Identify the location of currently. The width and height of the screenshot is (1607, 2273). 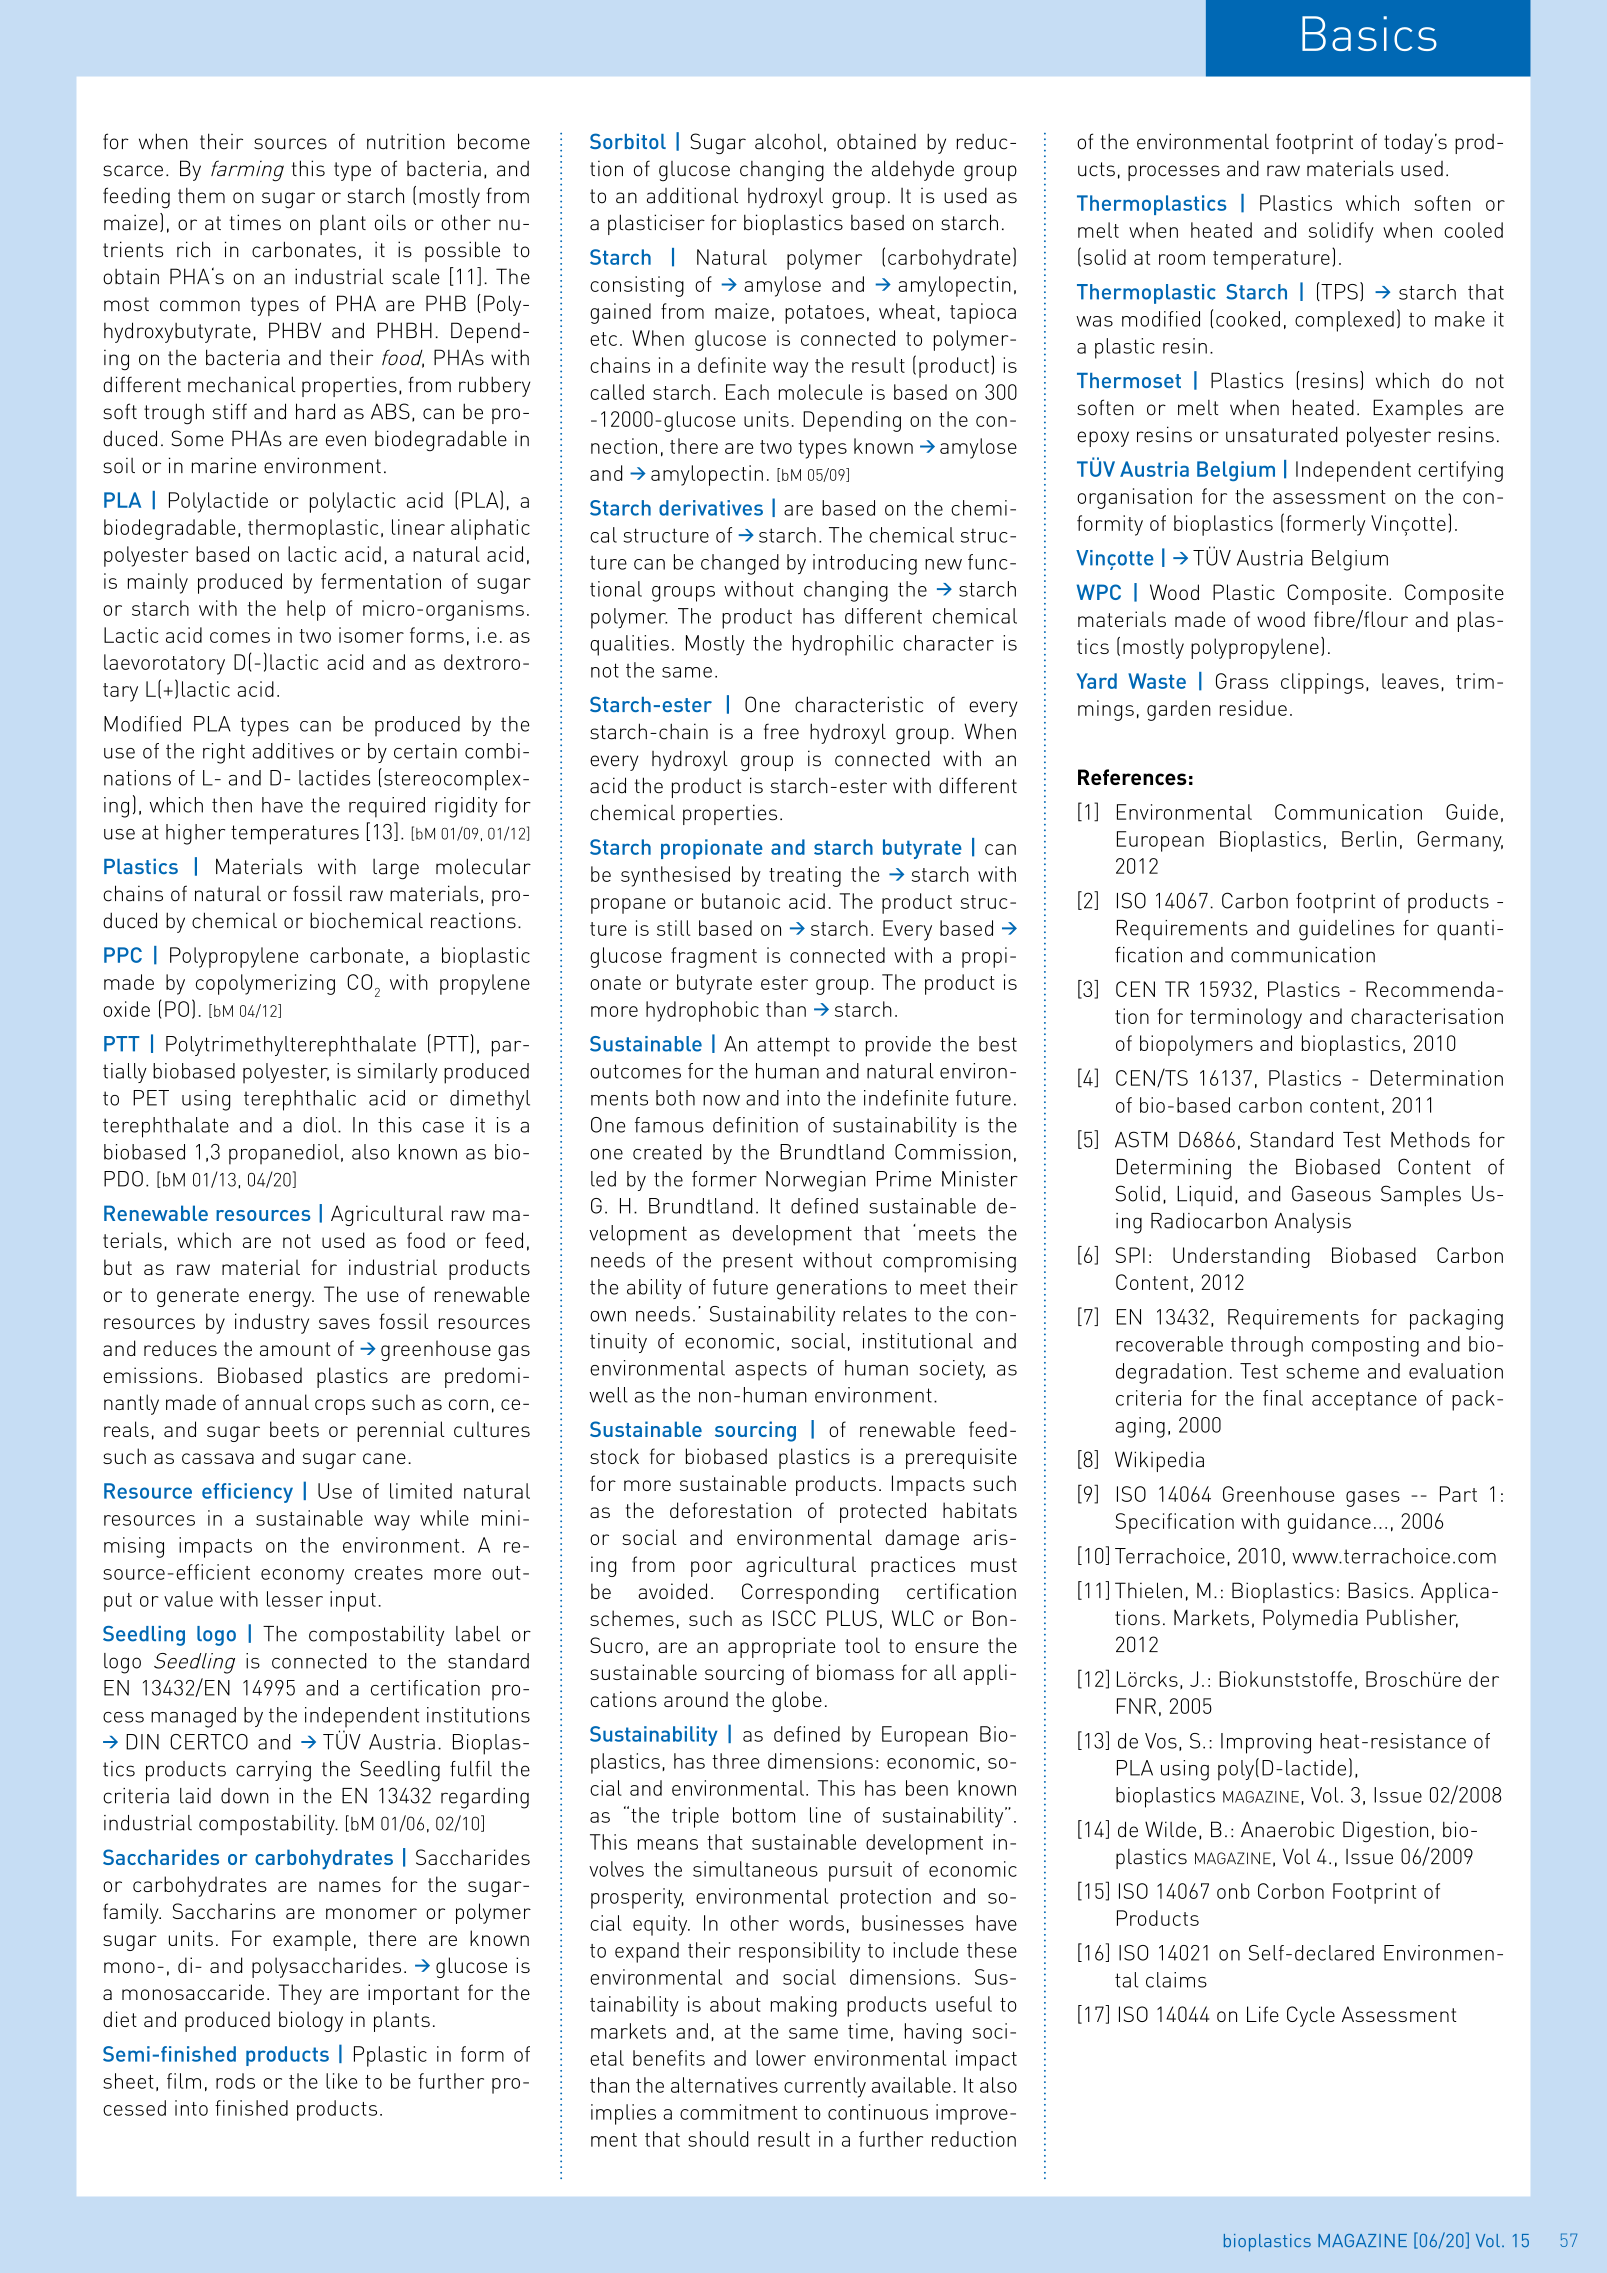
(825, 2087).
